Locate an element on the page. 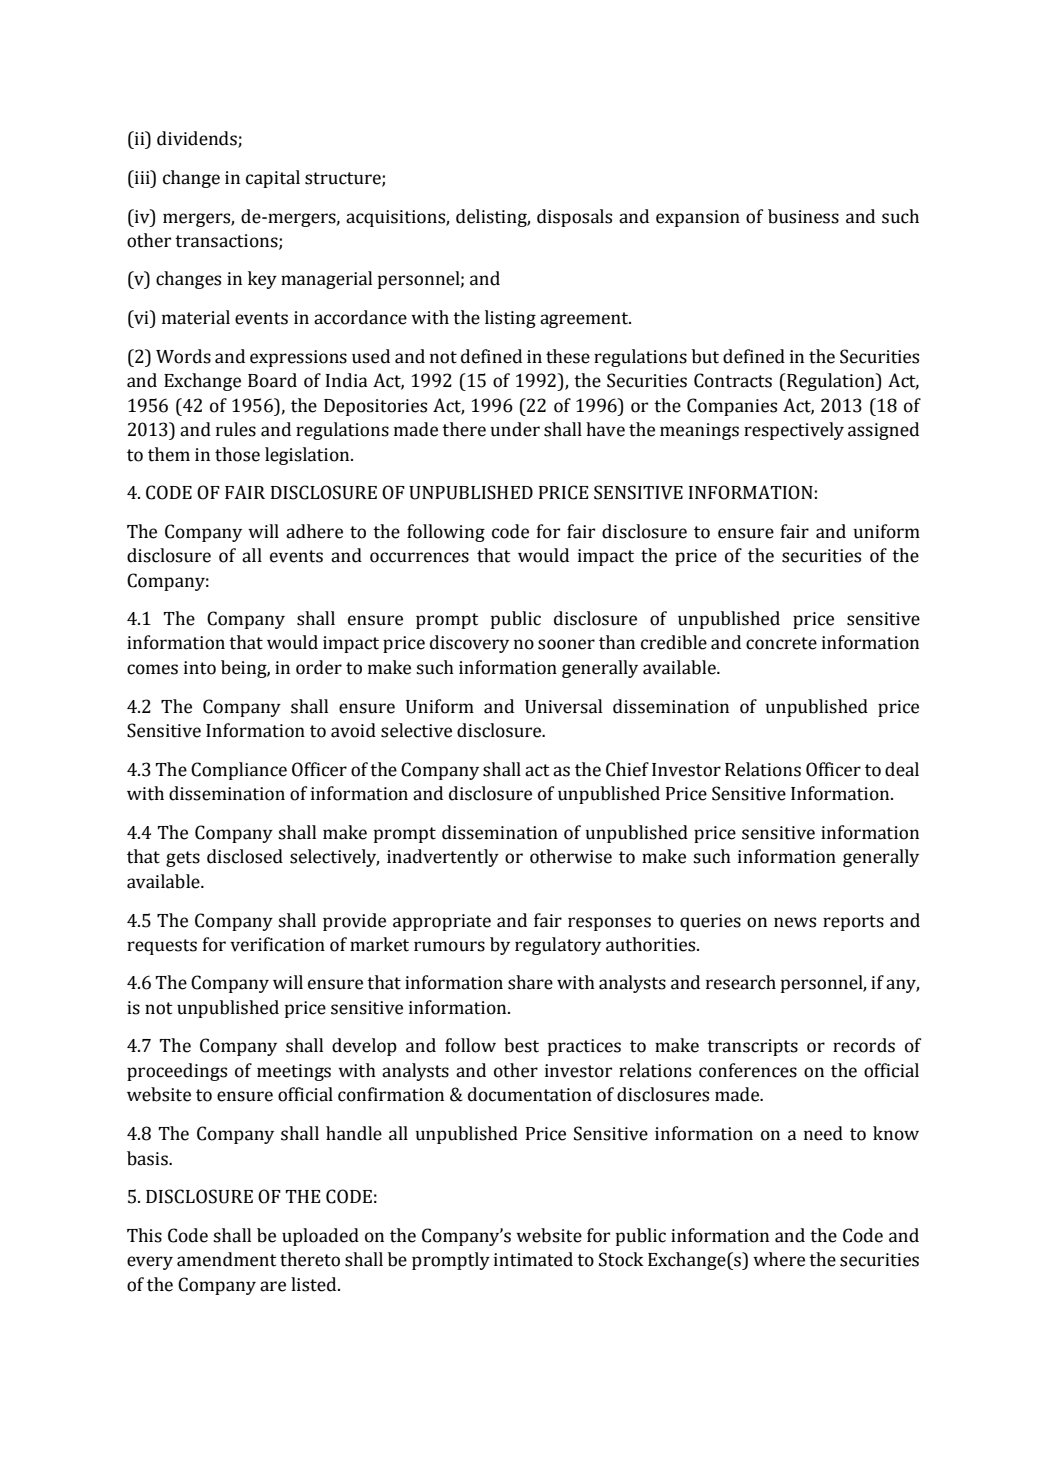  verification is located at coordinates (277, 944).
